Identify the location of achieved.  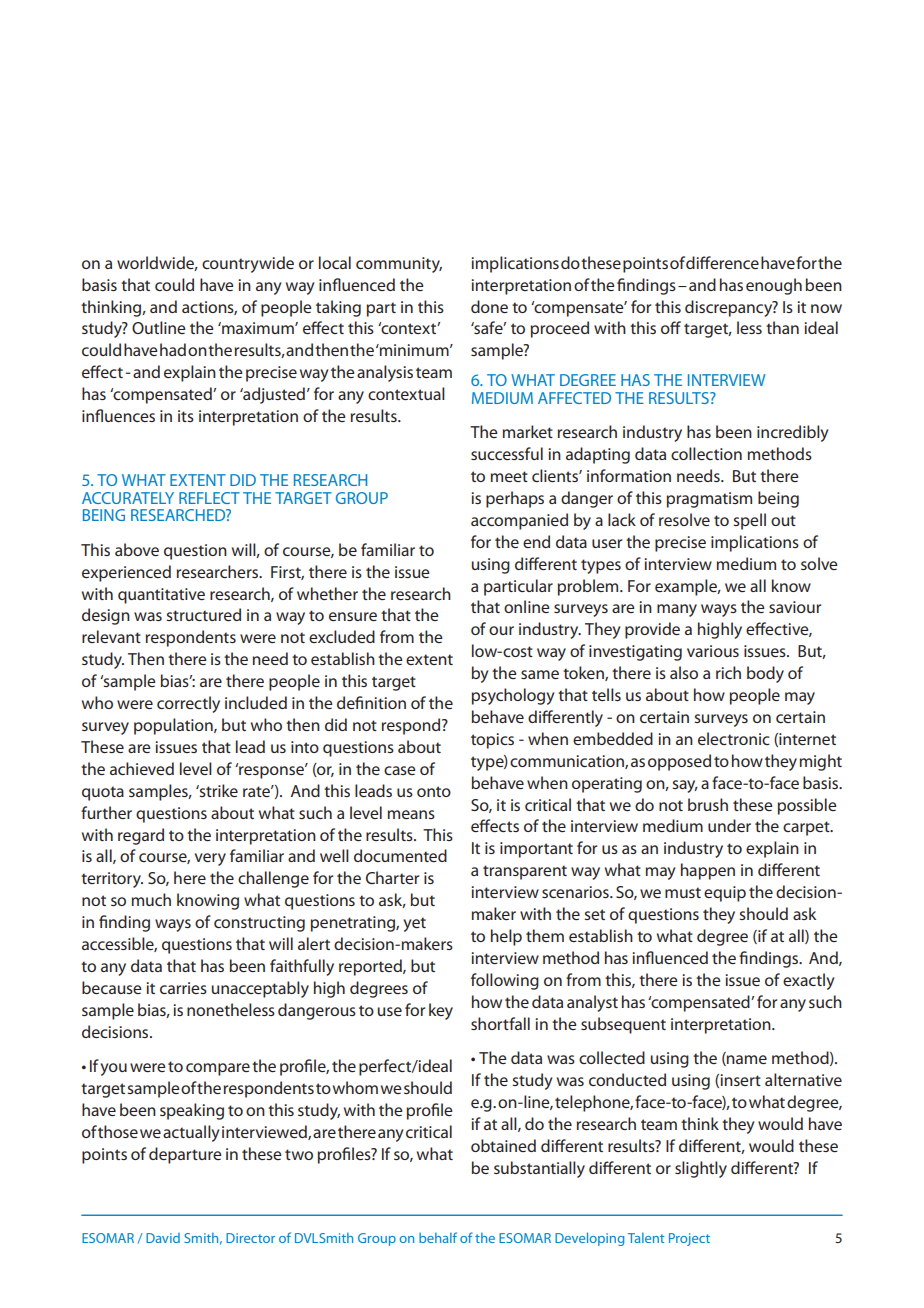
(142, 768).
